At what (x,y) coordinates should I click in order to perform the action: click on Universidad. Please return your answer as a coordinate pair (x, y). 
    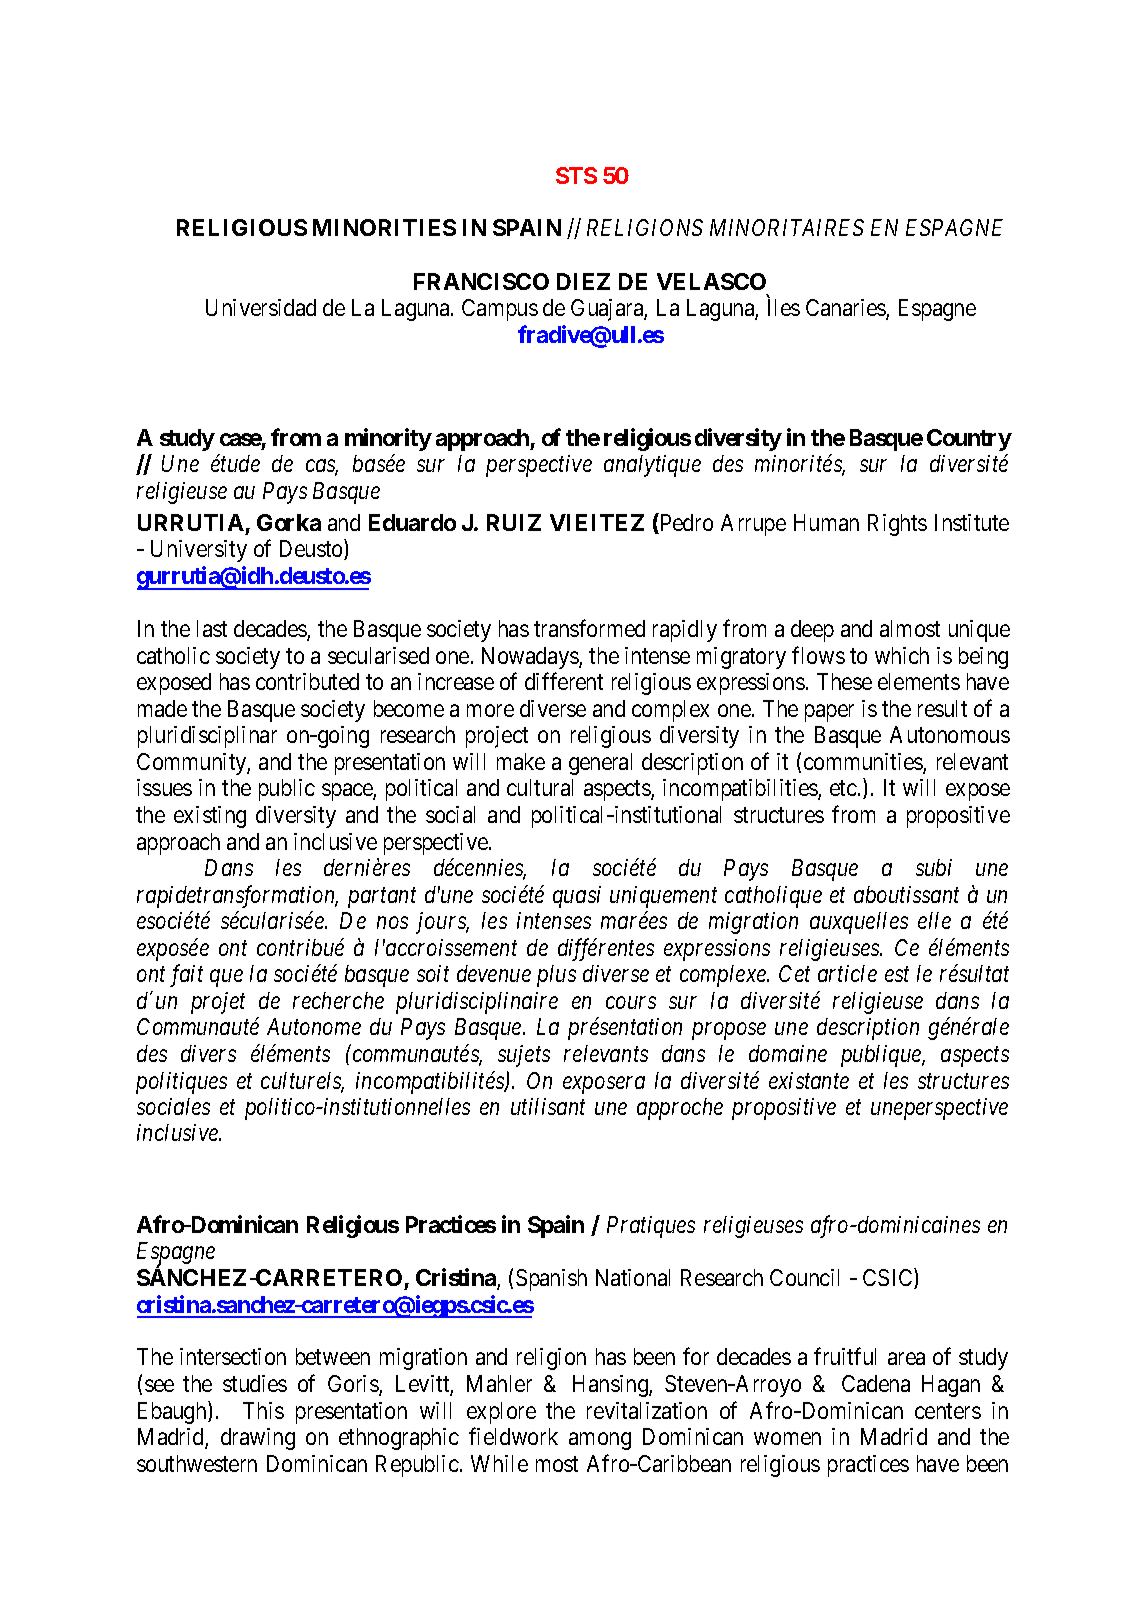
    Looking at the image, I should click on (261, 307).
